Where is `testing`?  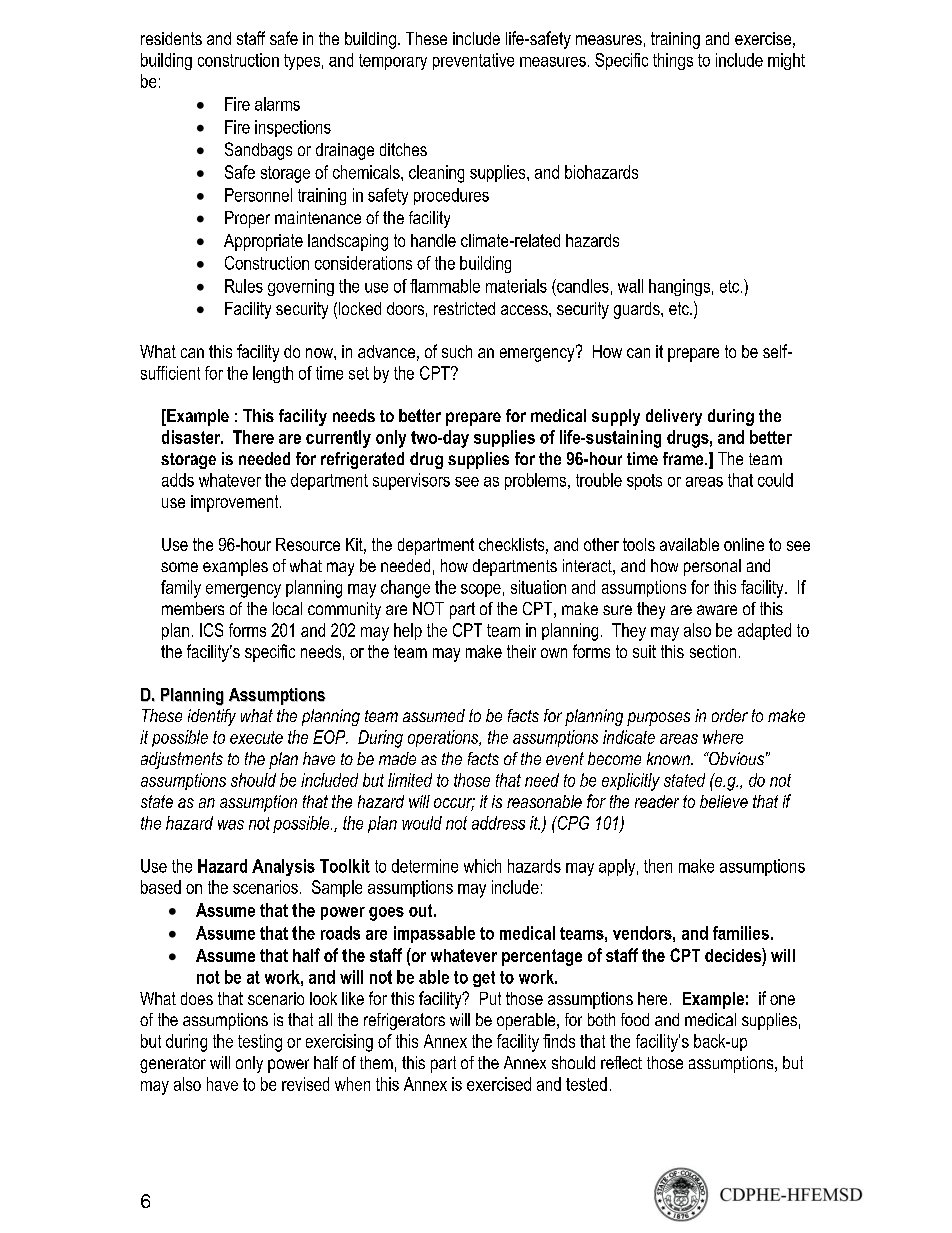
testing is located at coordinates (260, 1043).
